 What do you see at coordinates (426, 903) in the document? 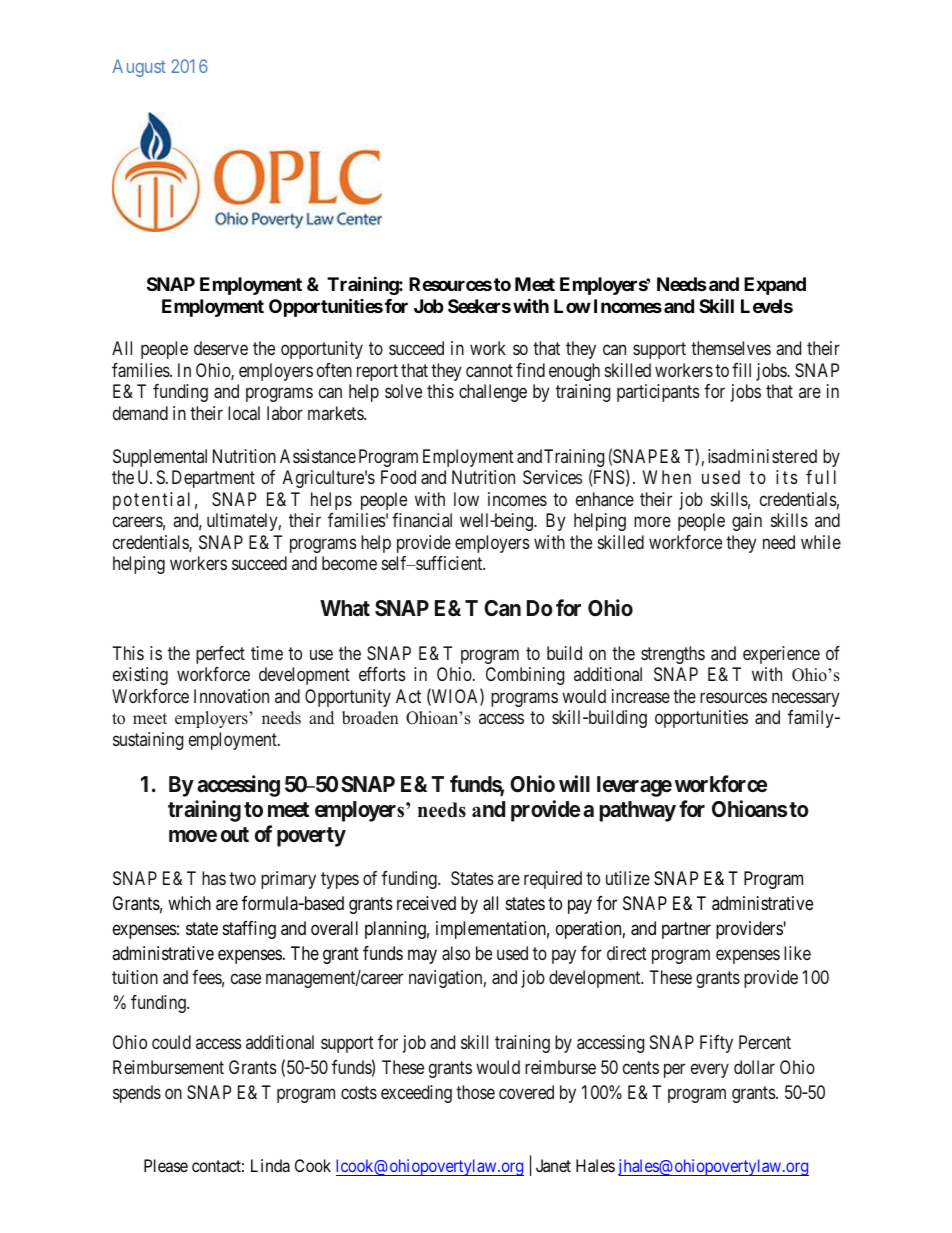
I see `received` at bounding box center [426, 903].
